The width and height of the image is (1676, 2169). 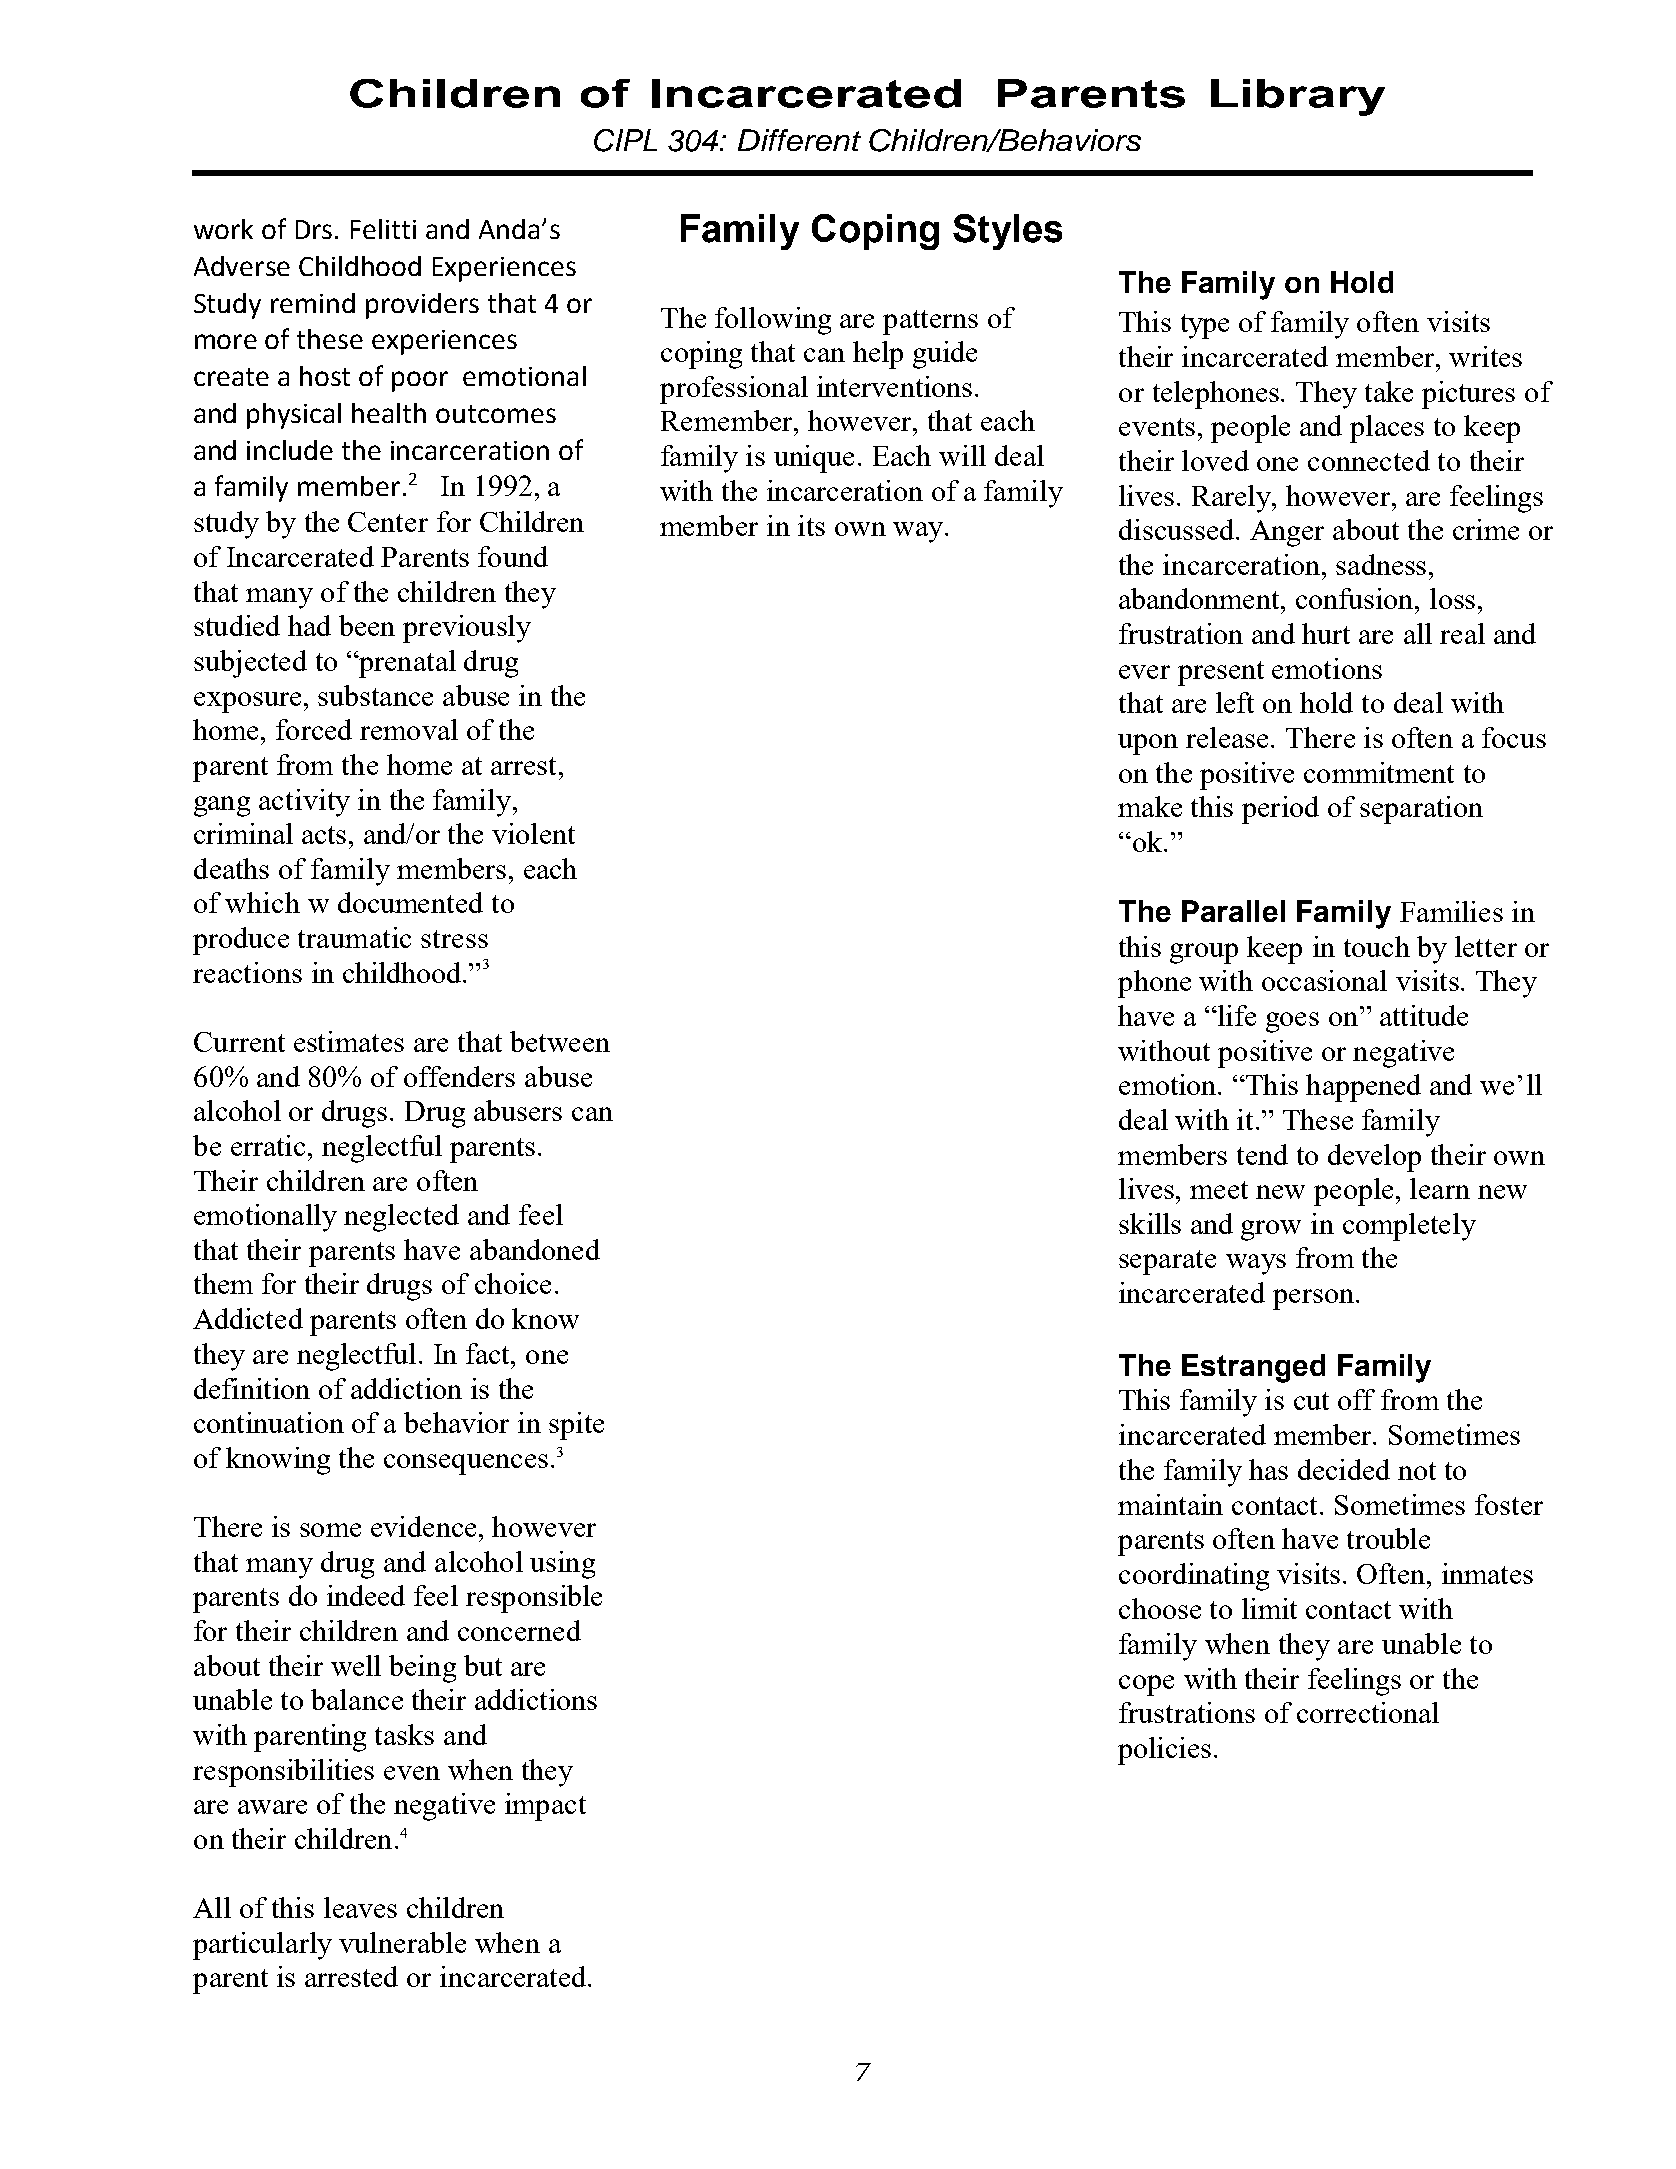 I want to click on evidence, so click(x=423, y=1526).
